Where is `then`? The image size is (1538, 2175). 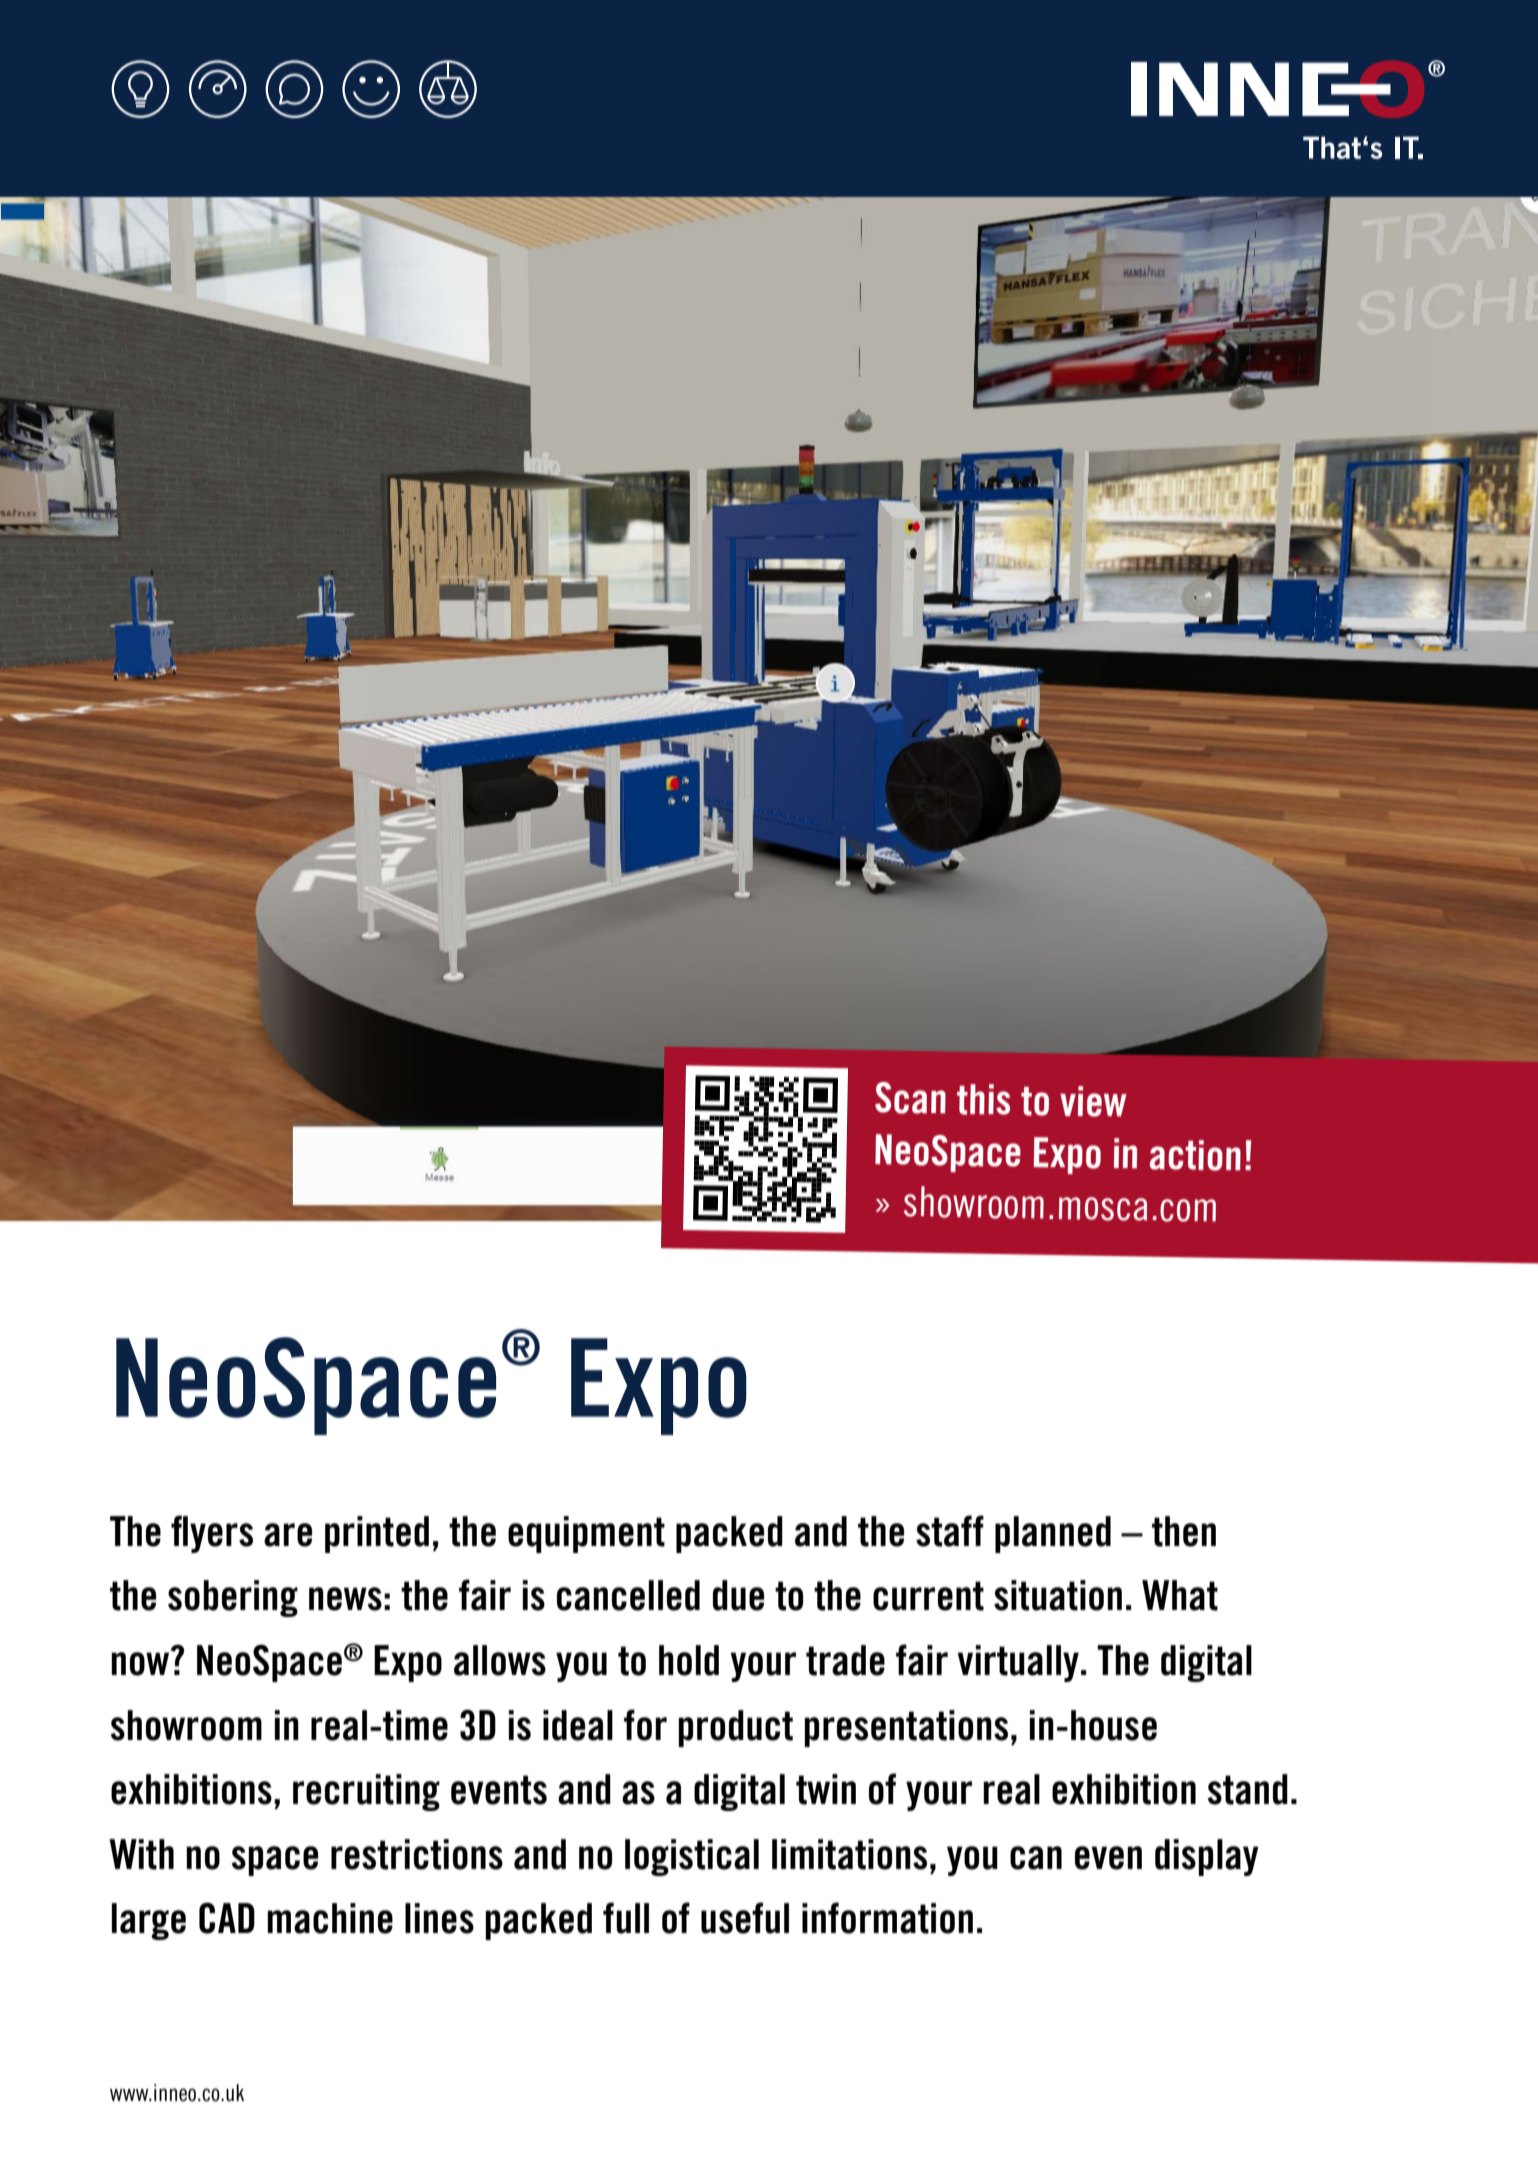
then is located at coordinates (1184, 1531).
